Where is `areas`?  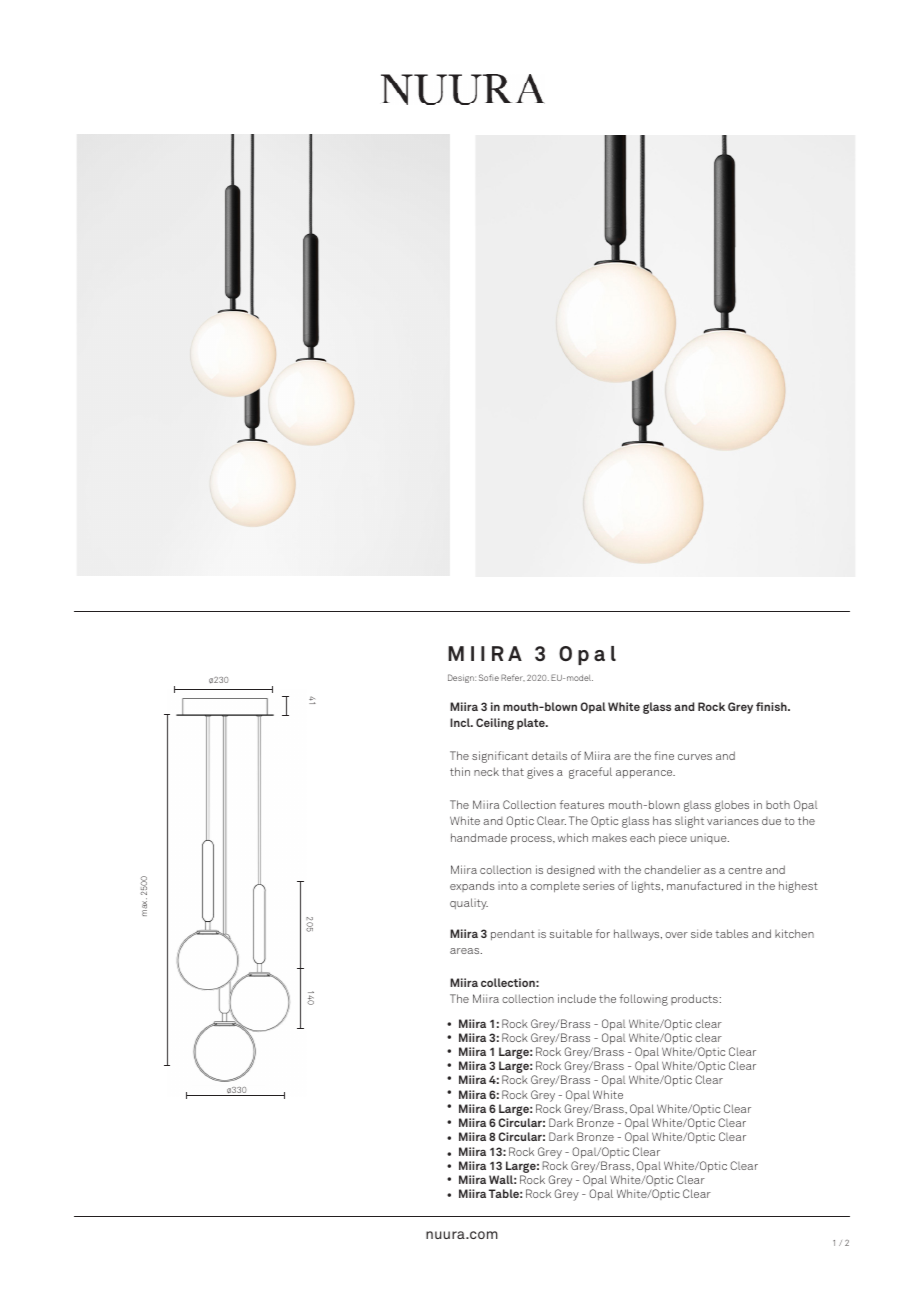 areas is located at coordinates (466, 951).
